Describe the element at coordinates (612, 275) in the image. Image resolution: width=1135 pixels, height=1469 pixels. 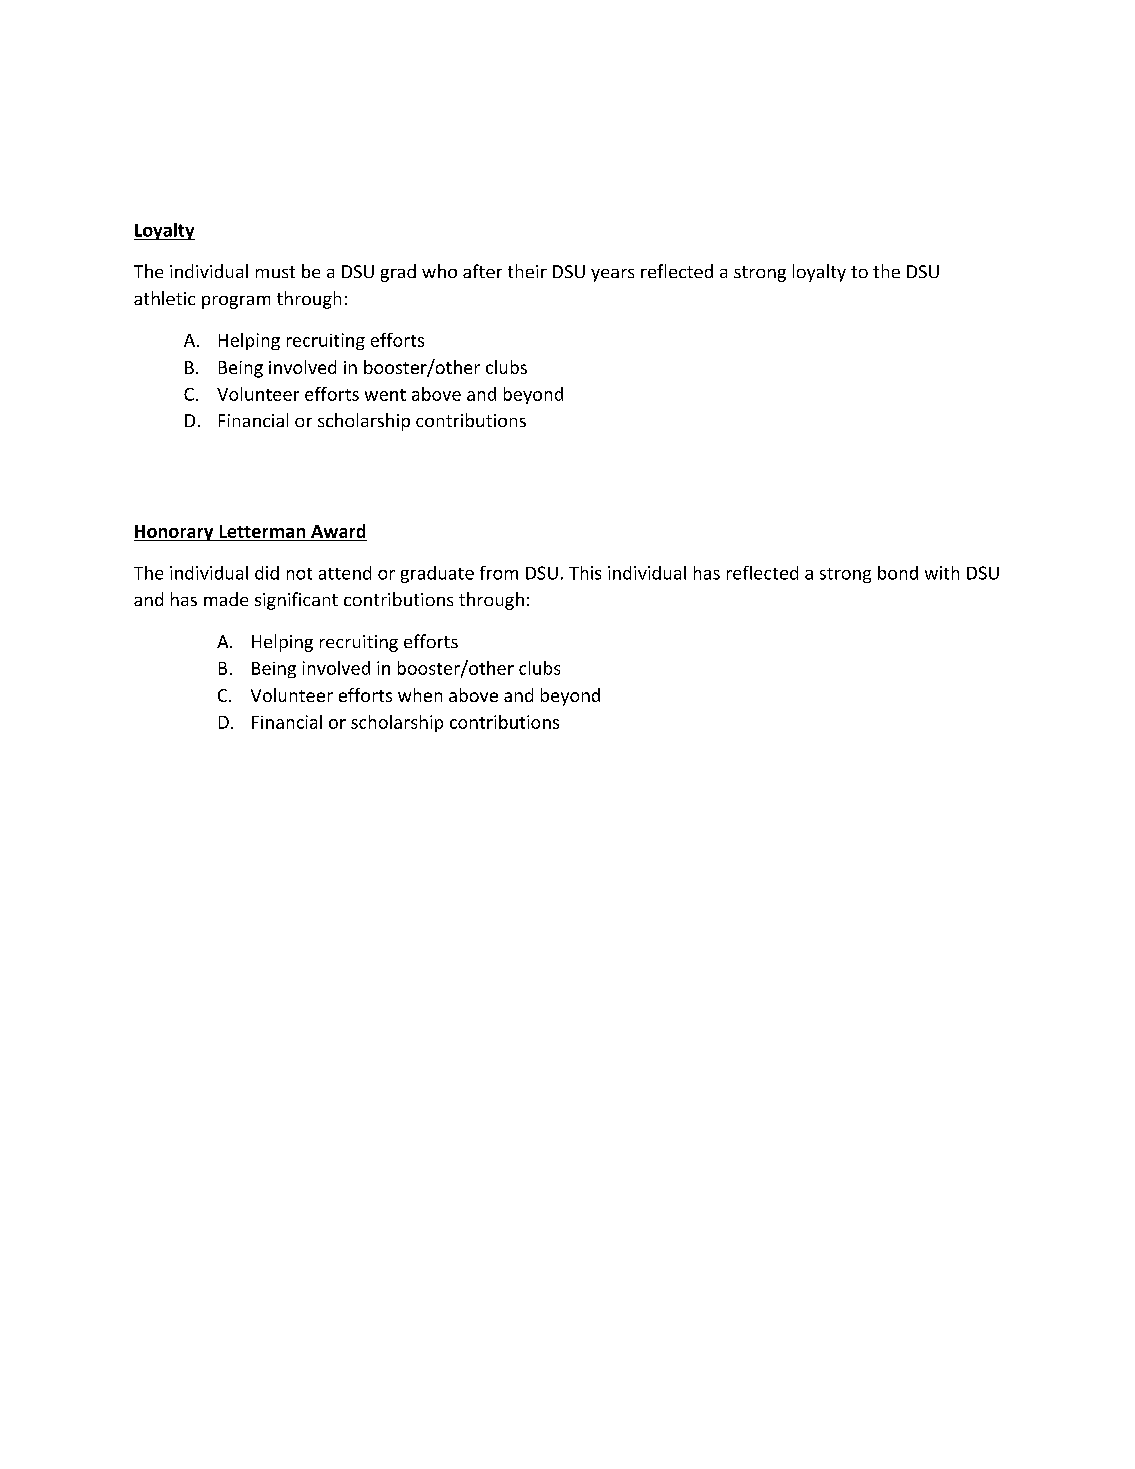
I see `years` at that location.
